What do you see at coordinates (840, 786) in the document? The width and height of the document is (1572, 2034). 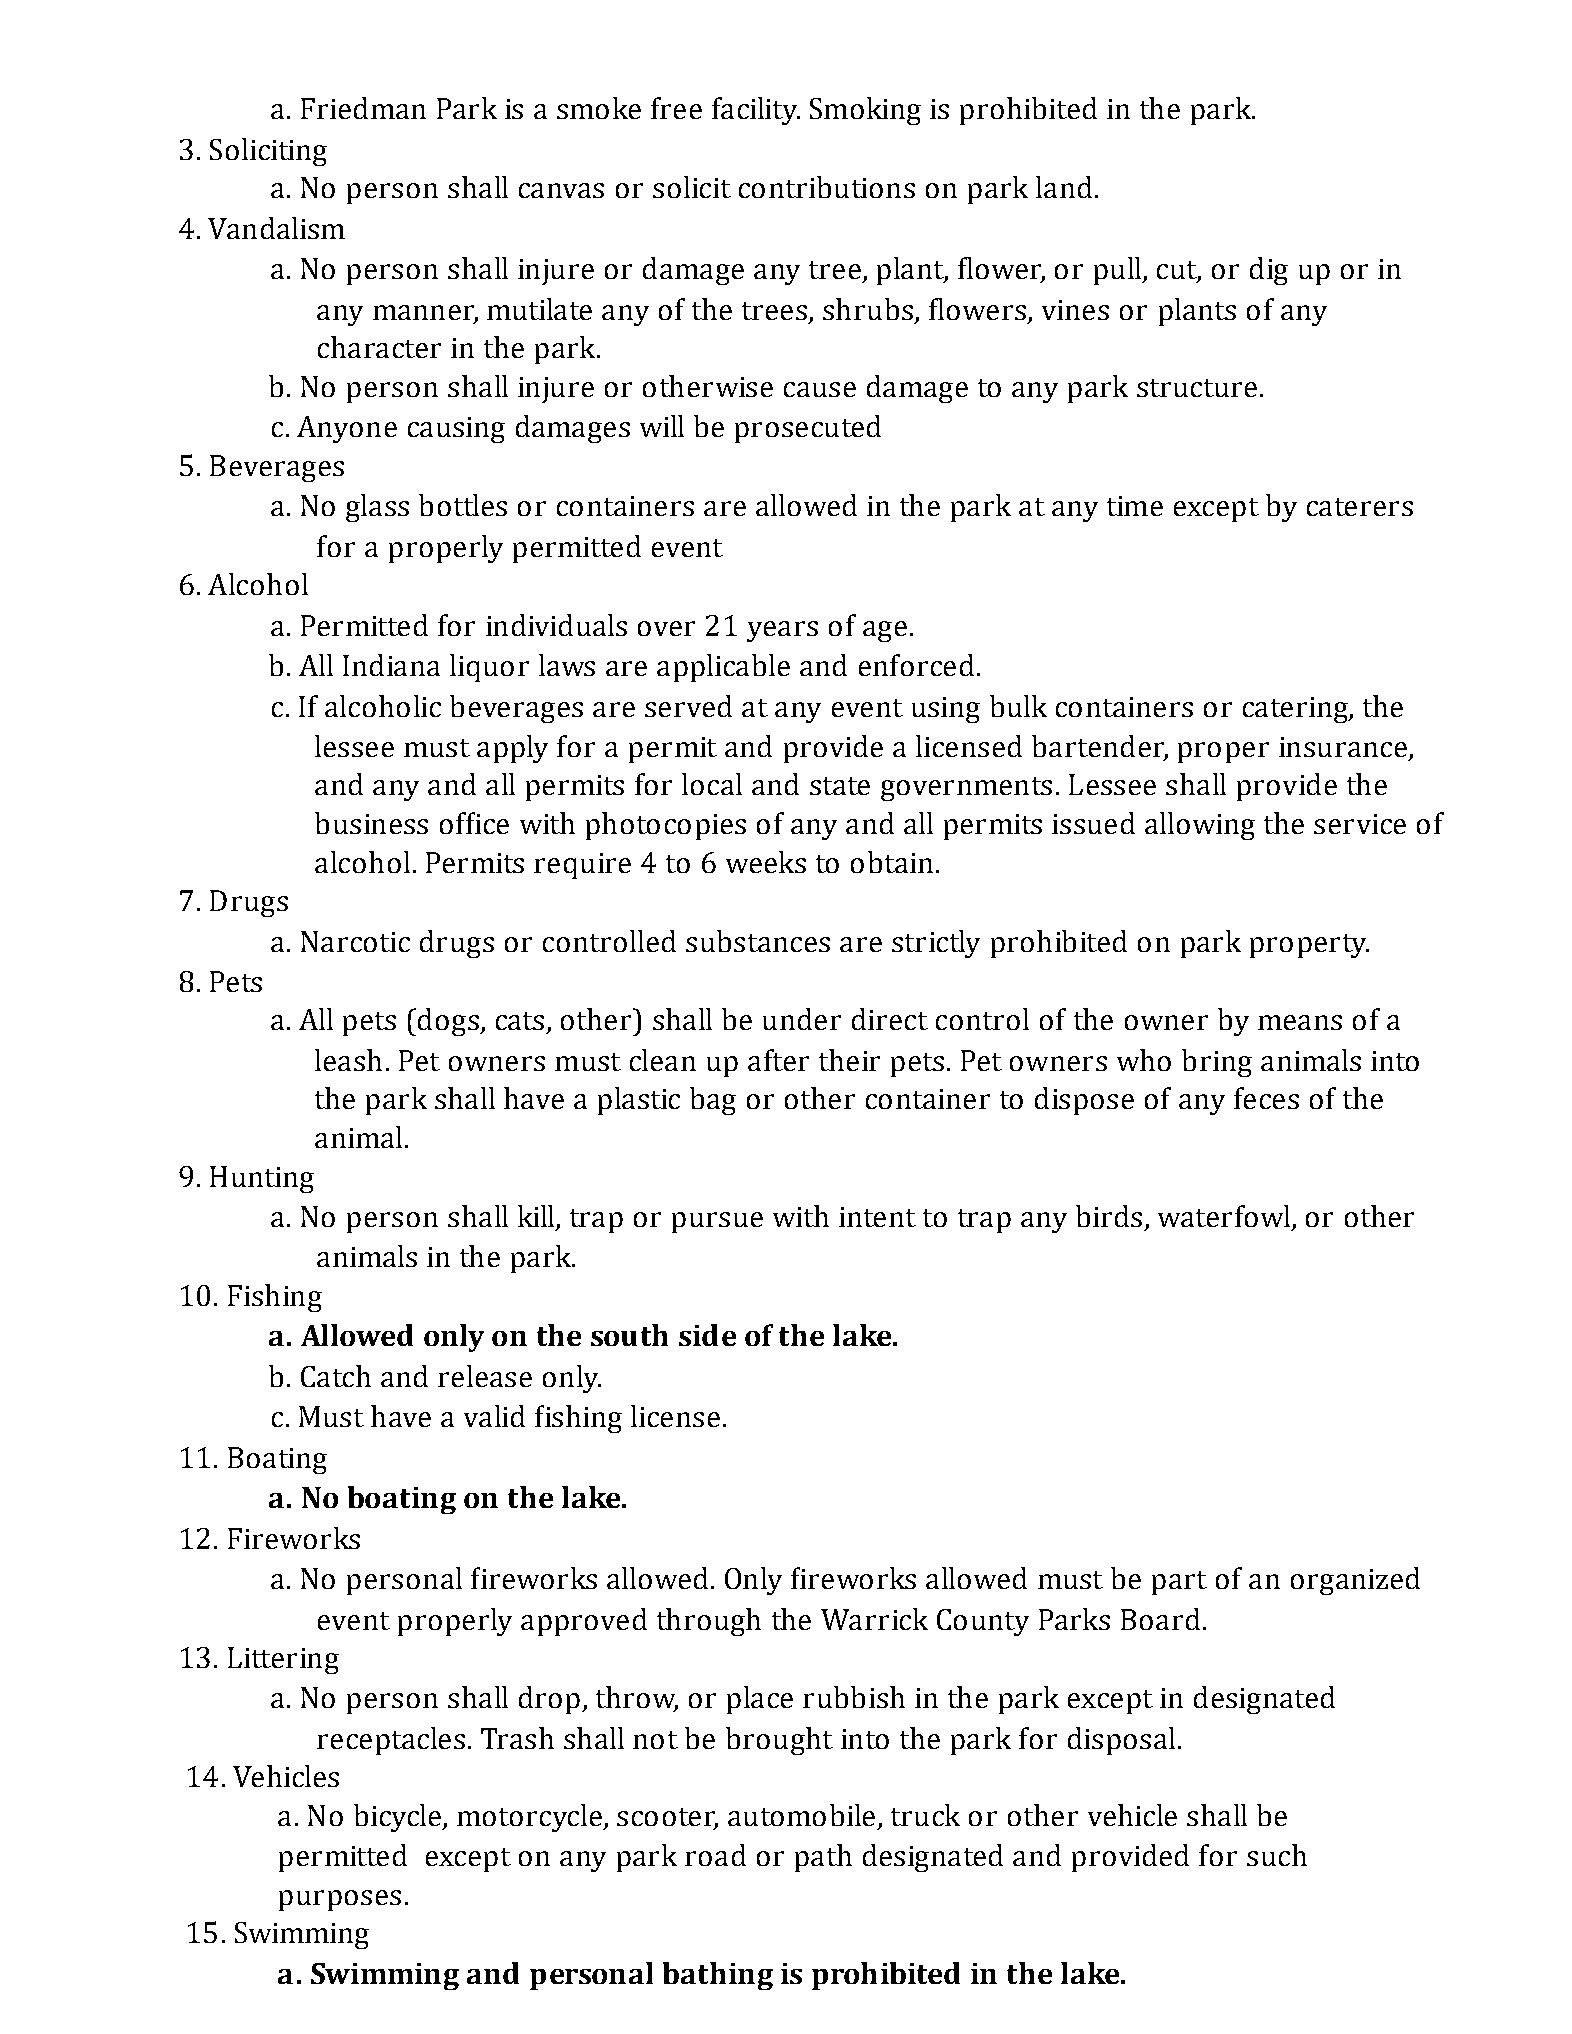 I see `state` at bounding box center [840, 786].
